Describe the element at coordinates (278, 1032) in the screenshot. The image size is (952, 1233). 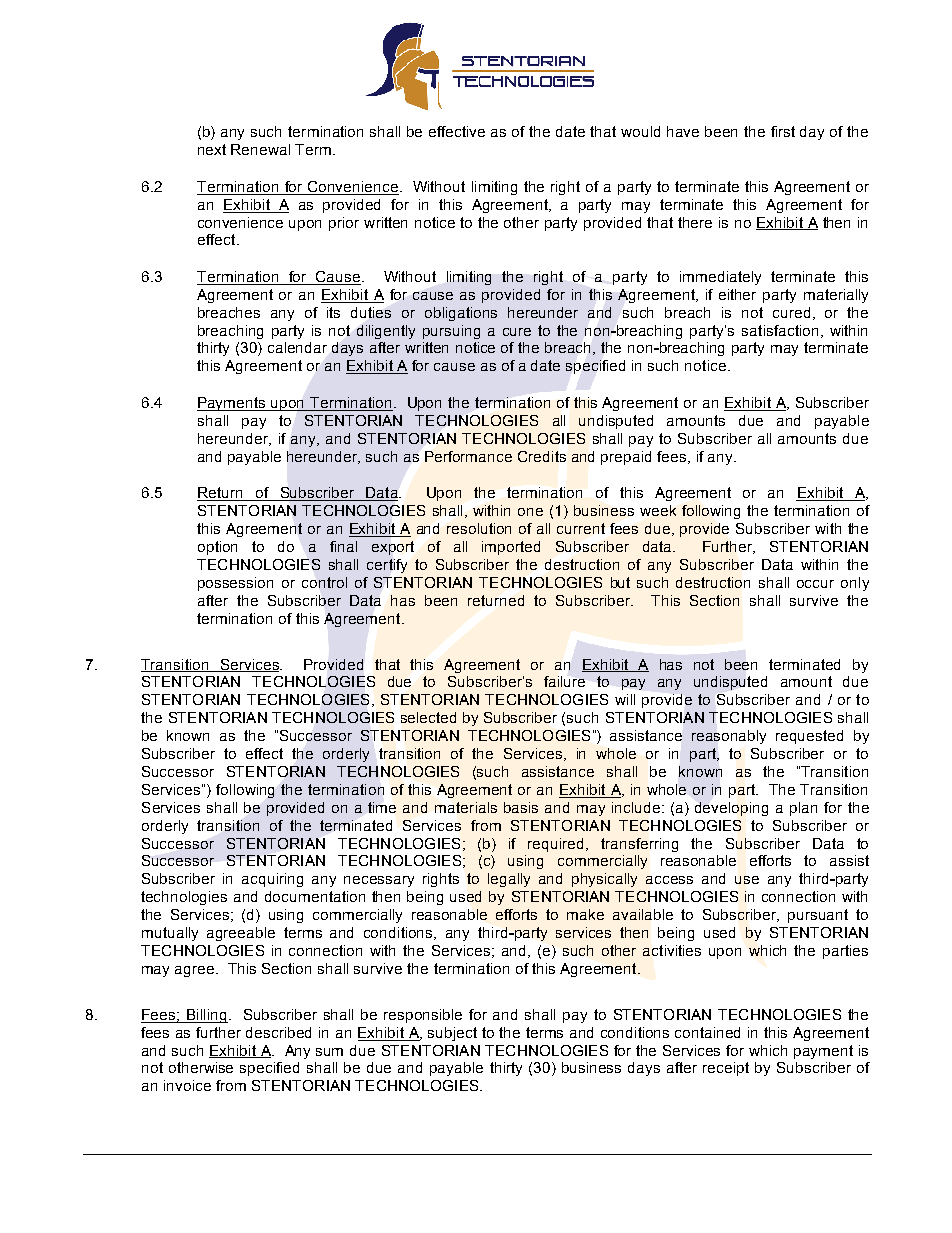
I see `described` at that location.
